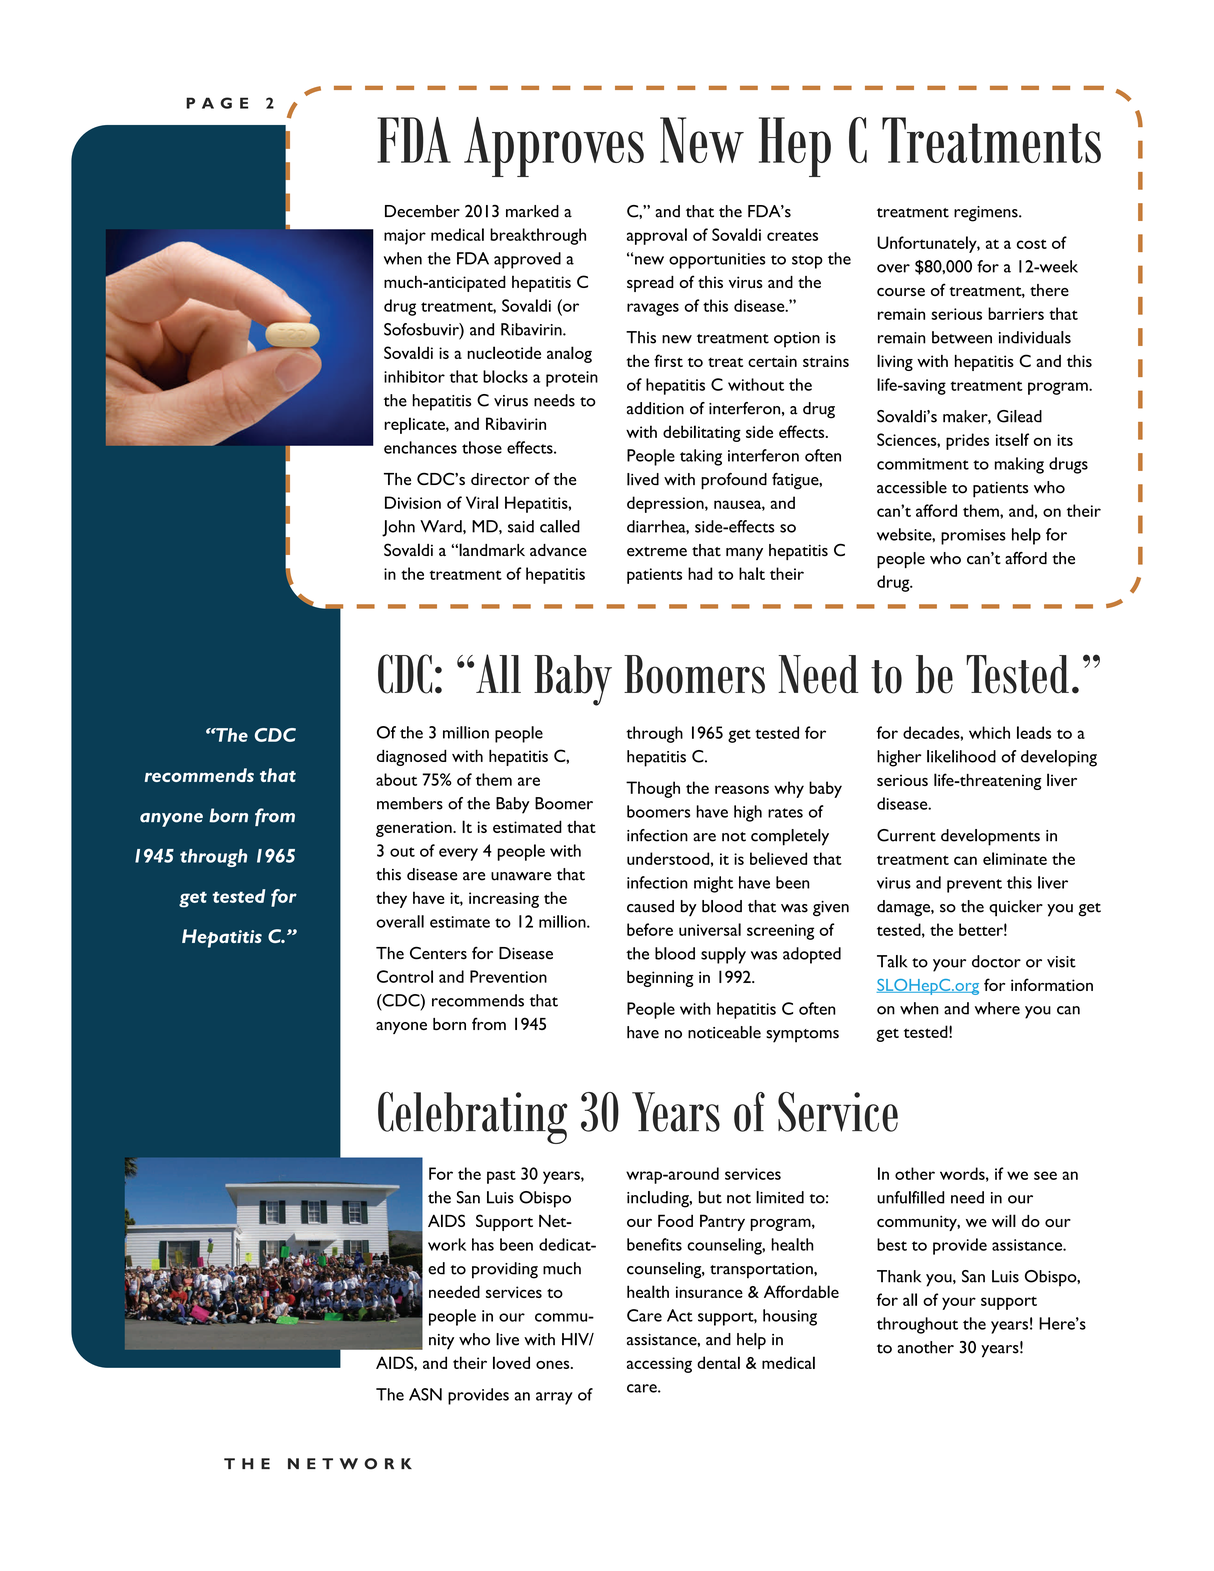  I want to click on PAGE, so click(217, 103).
